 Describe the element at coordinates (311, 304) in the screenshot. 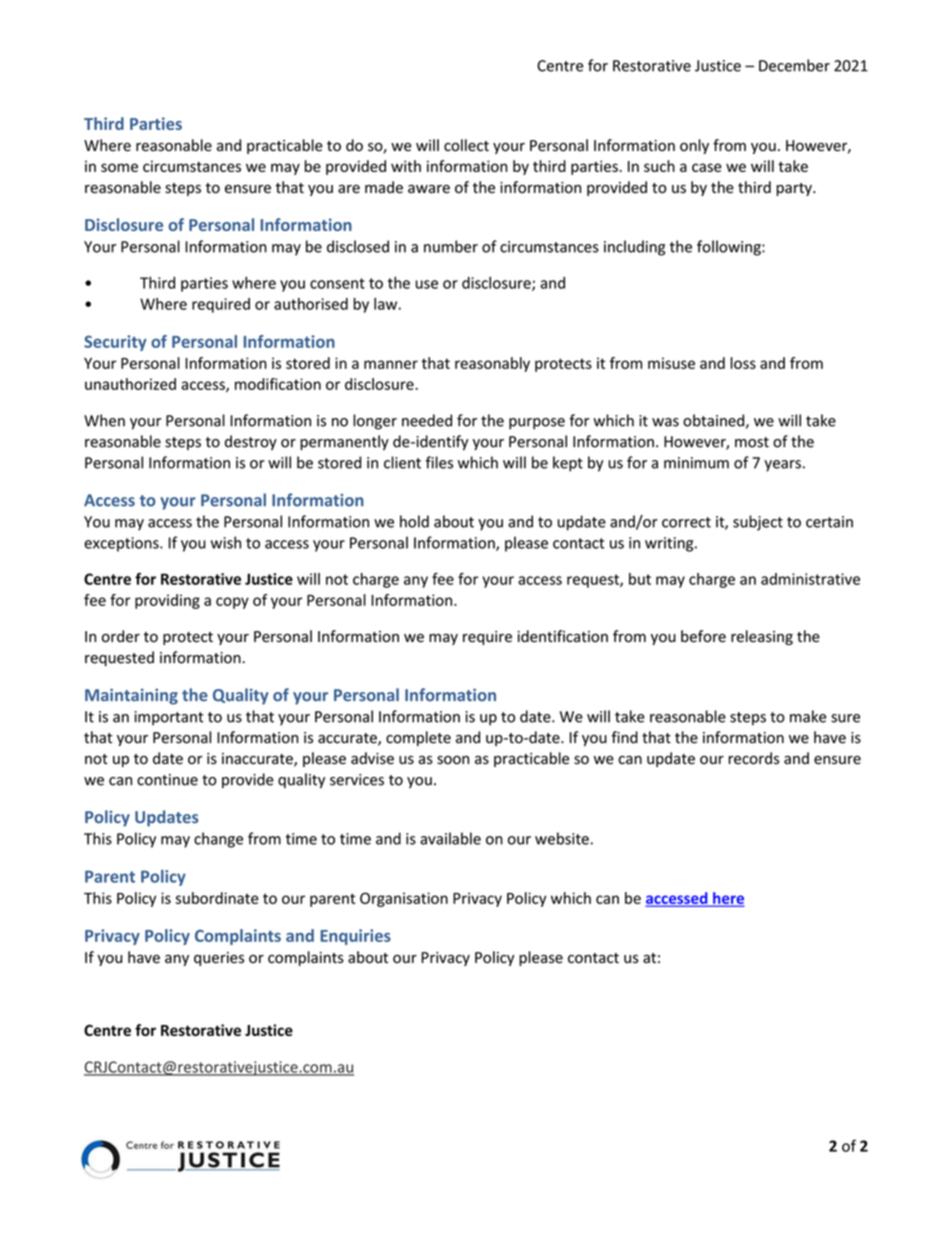

I see `authorised` at that location.
